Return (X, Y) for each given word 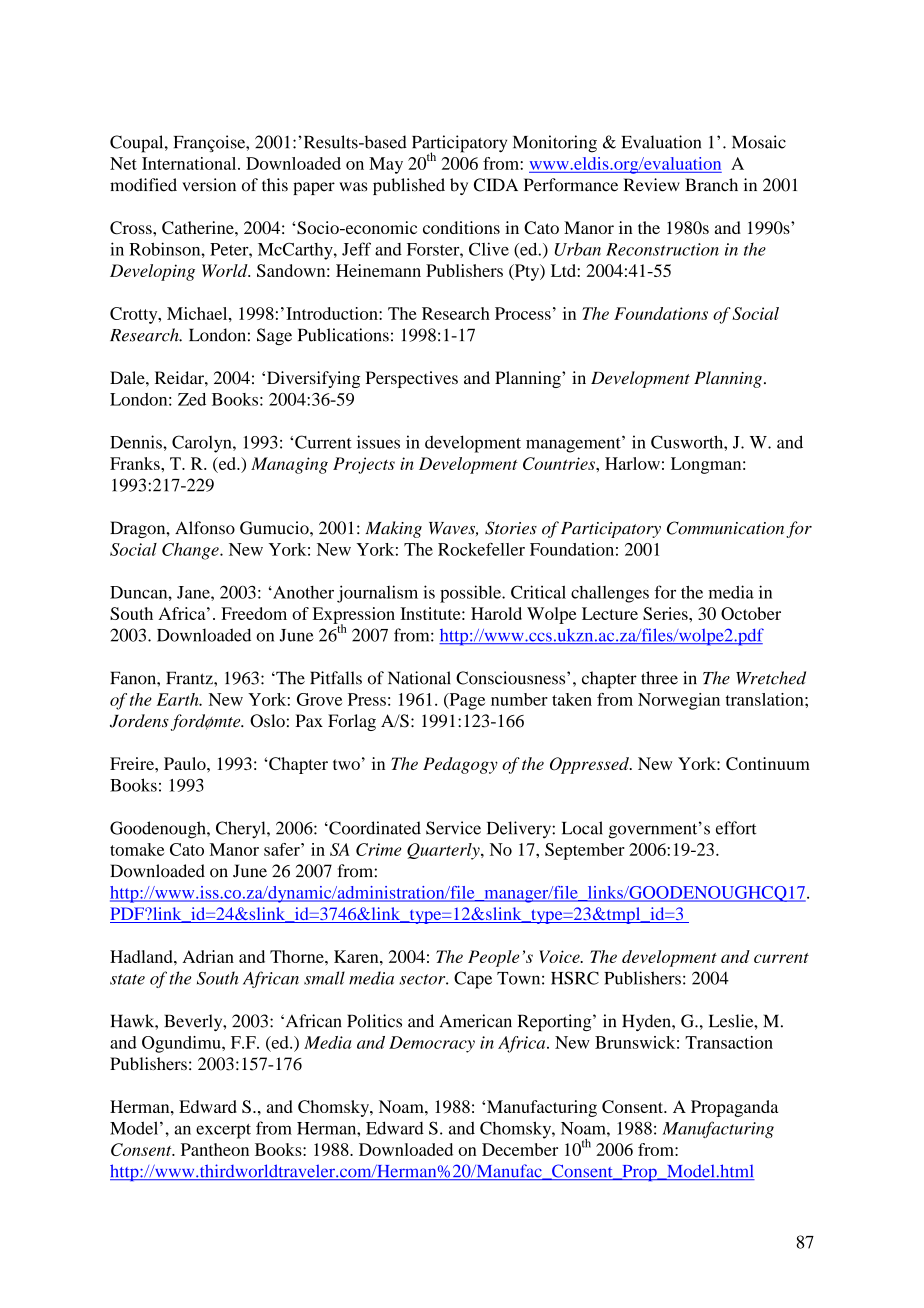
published (409, 186)
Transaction (729, 1042)
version (209, 185)
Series (666, 613)
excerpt (223, 1131)
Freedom (254, 613)
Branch (711, 185)
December (520, 1149)
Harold (496, 613)
